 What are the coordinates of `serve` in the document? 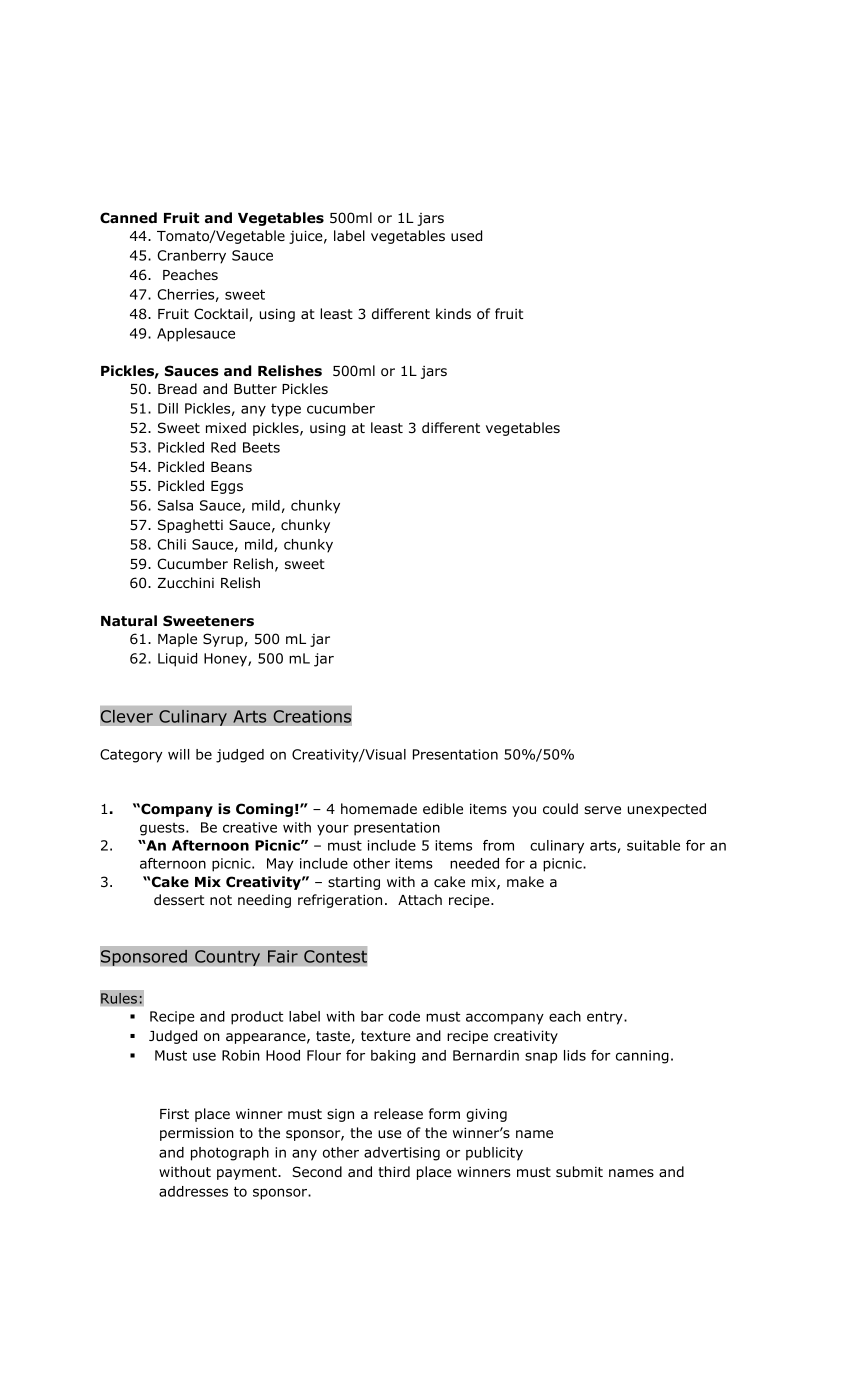 It's located at (602, 810).
